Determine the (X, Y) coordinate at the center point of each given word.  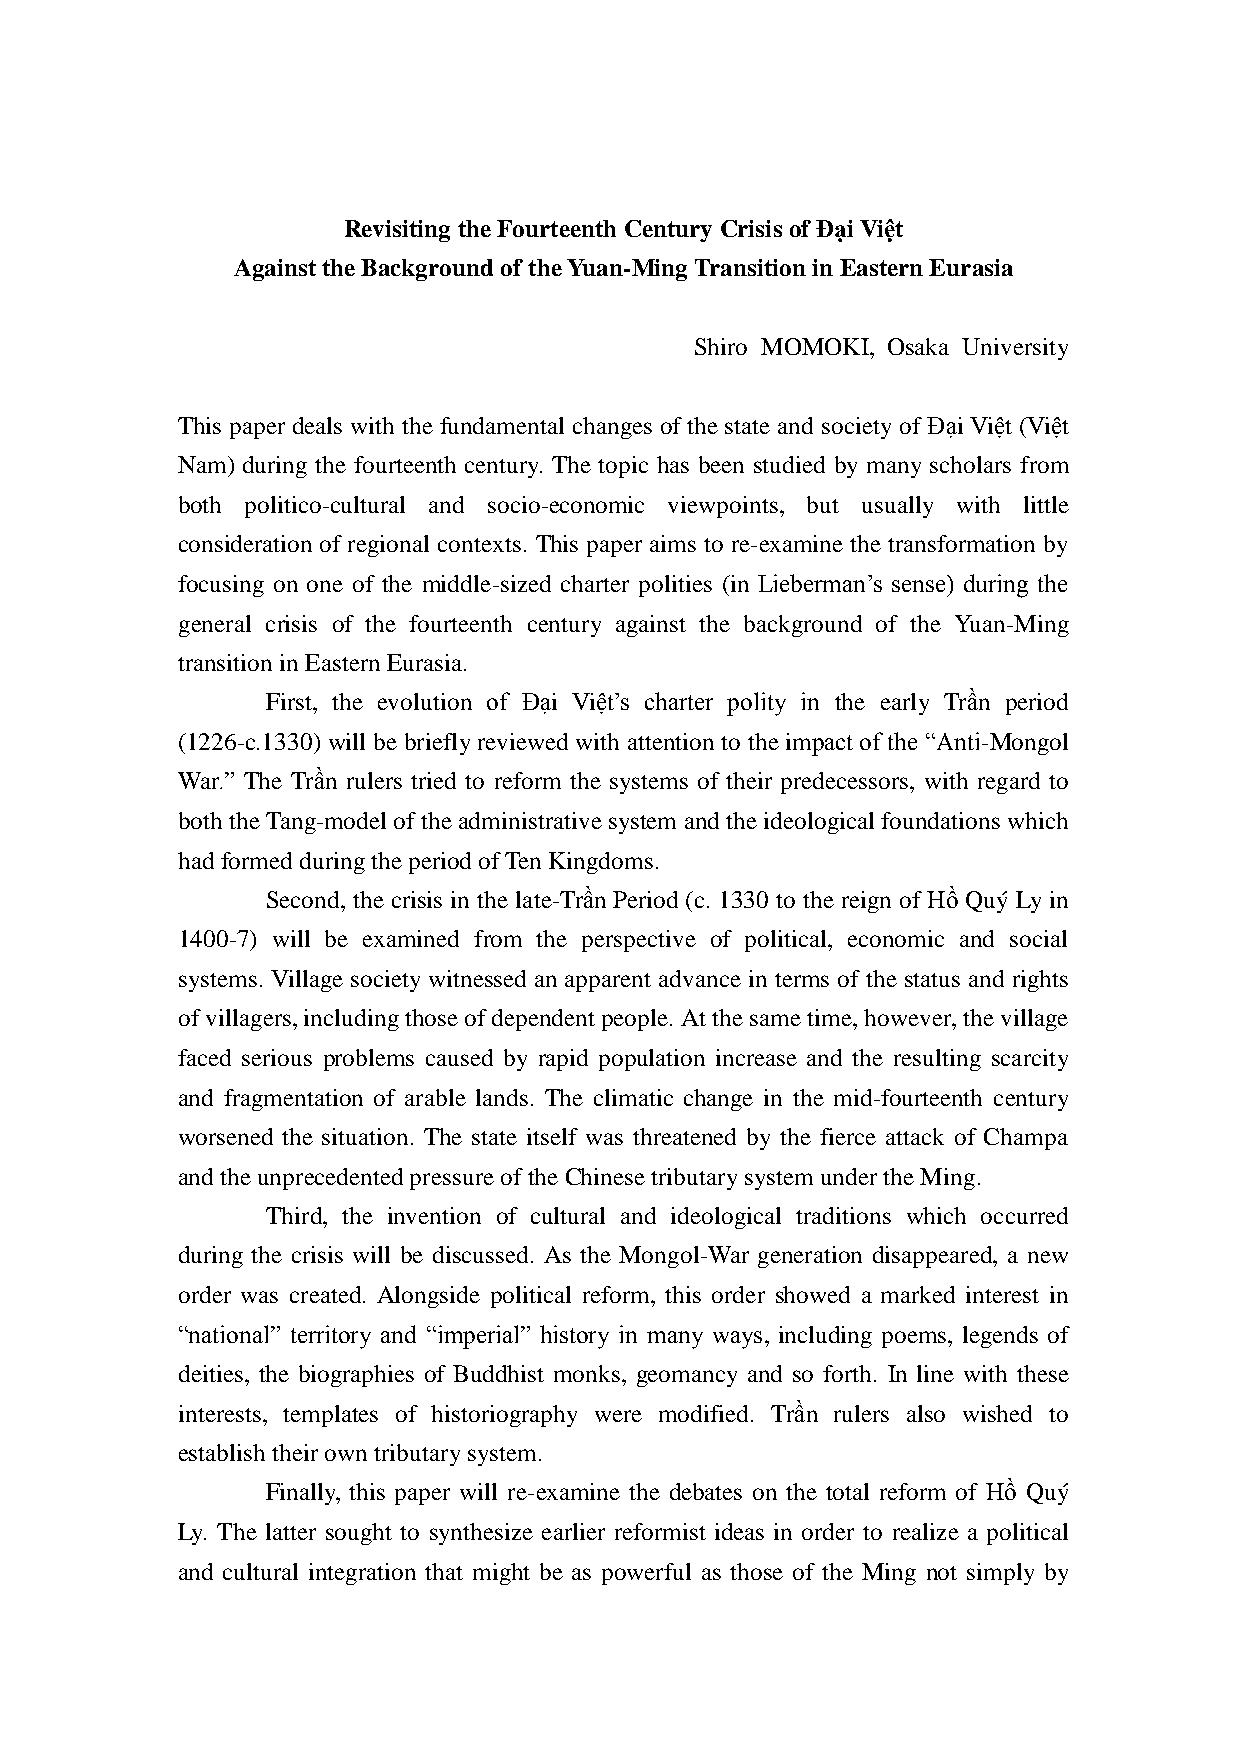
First (290, 701)
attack (915, 1136)
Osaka (918, 346)
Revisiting (397, 231)
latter (291, 1531)
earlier (573, 1531)
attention (671, 741)
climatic (633, 1097)
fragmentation (293, 1100)
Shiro (721, 346)
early (905, 704)
